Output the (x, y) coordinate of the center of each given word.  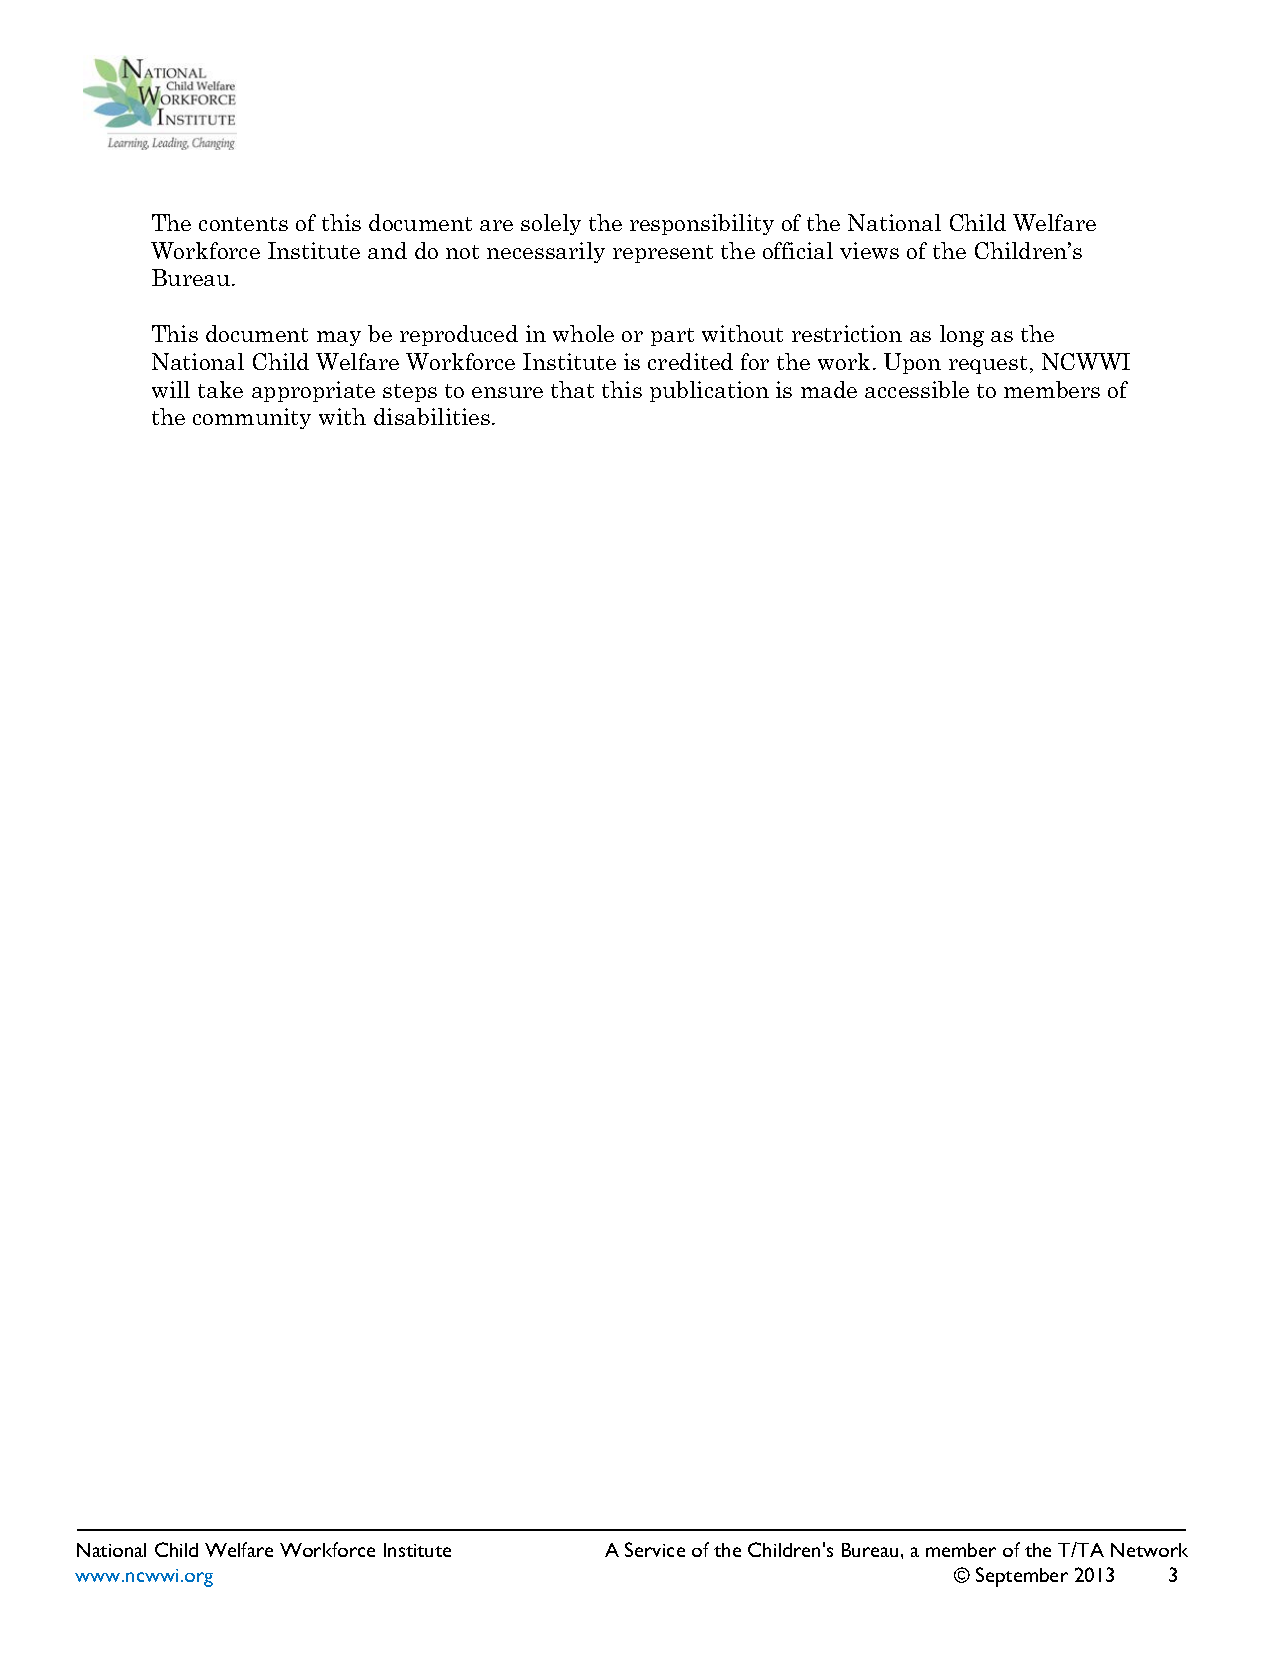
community (252, 418)
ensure (507, 392)
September (1022, 1577)
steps (410, 393)
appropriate (313, 391)
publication (709, 391)
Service (655, 1549)
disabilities (432, 416)
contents (243, 224)
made (829, 389)
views (869, 250)
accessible (917, 389)
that (572, 389)
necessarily (546, 252)
